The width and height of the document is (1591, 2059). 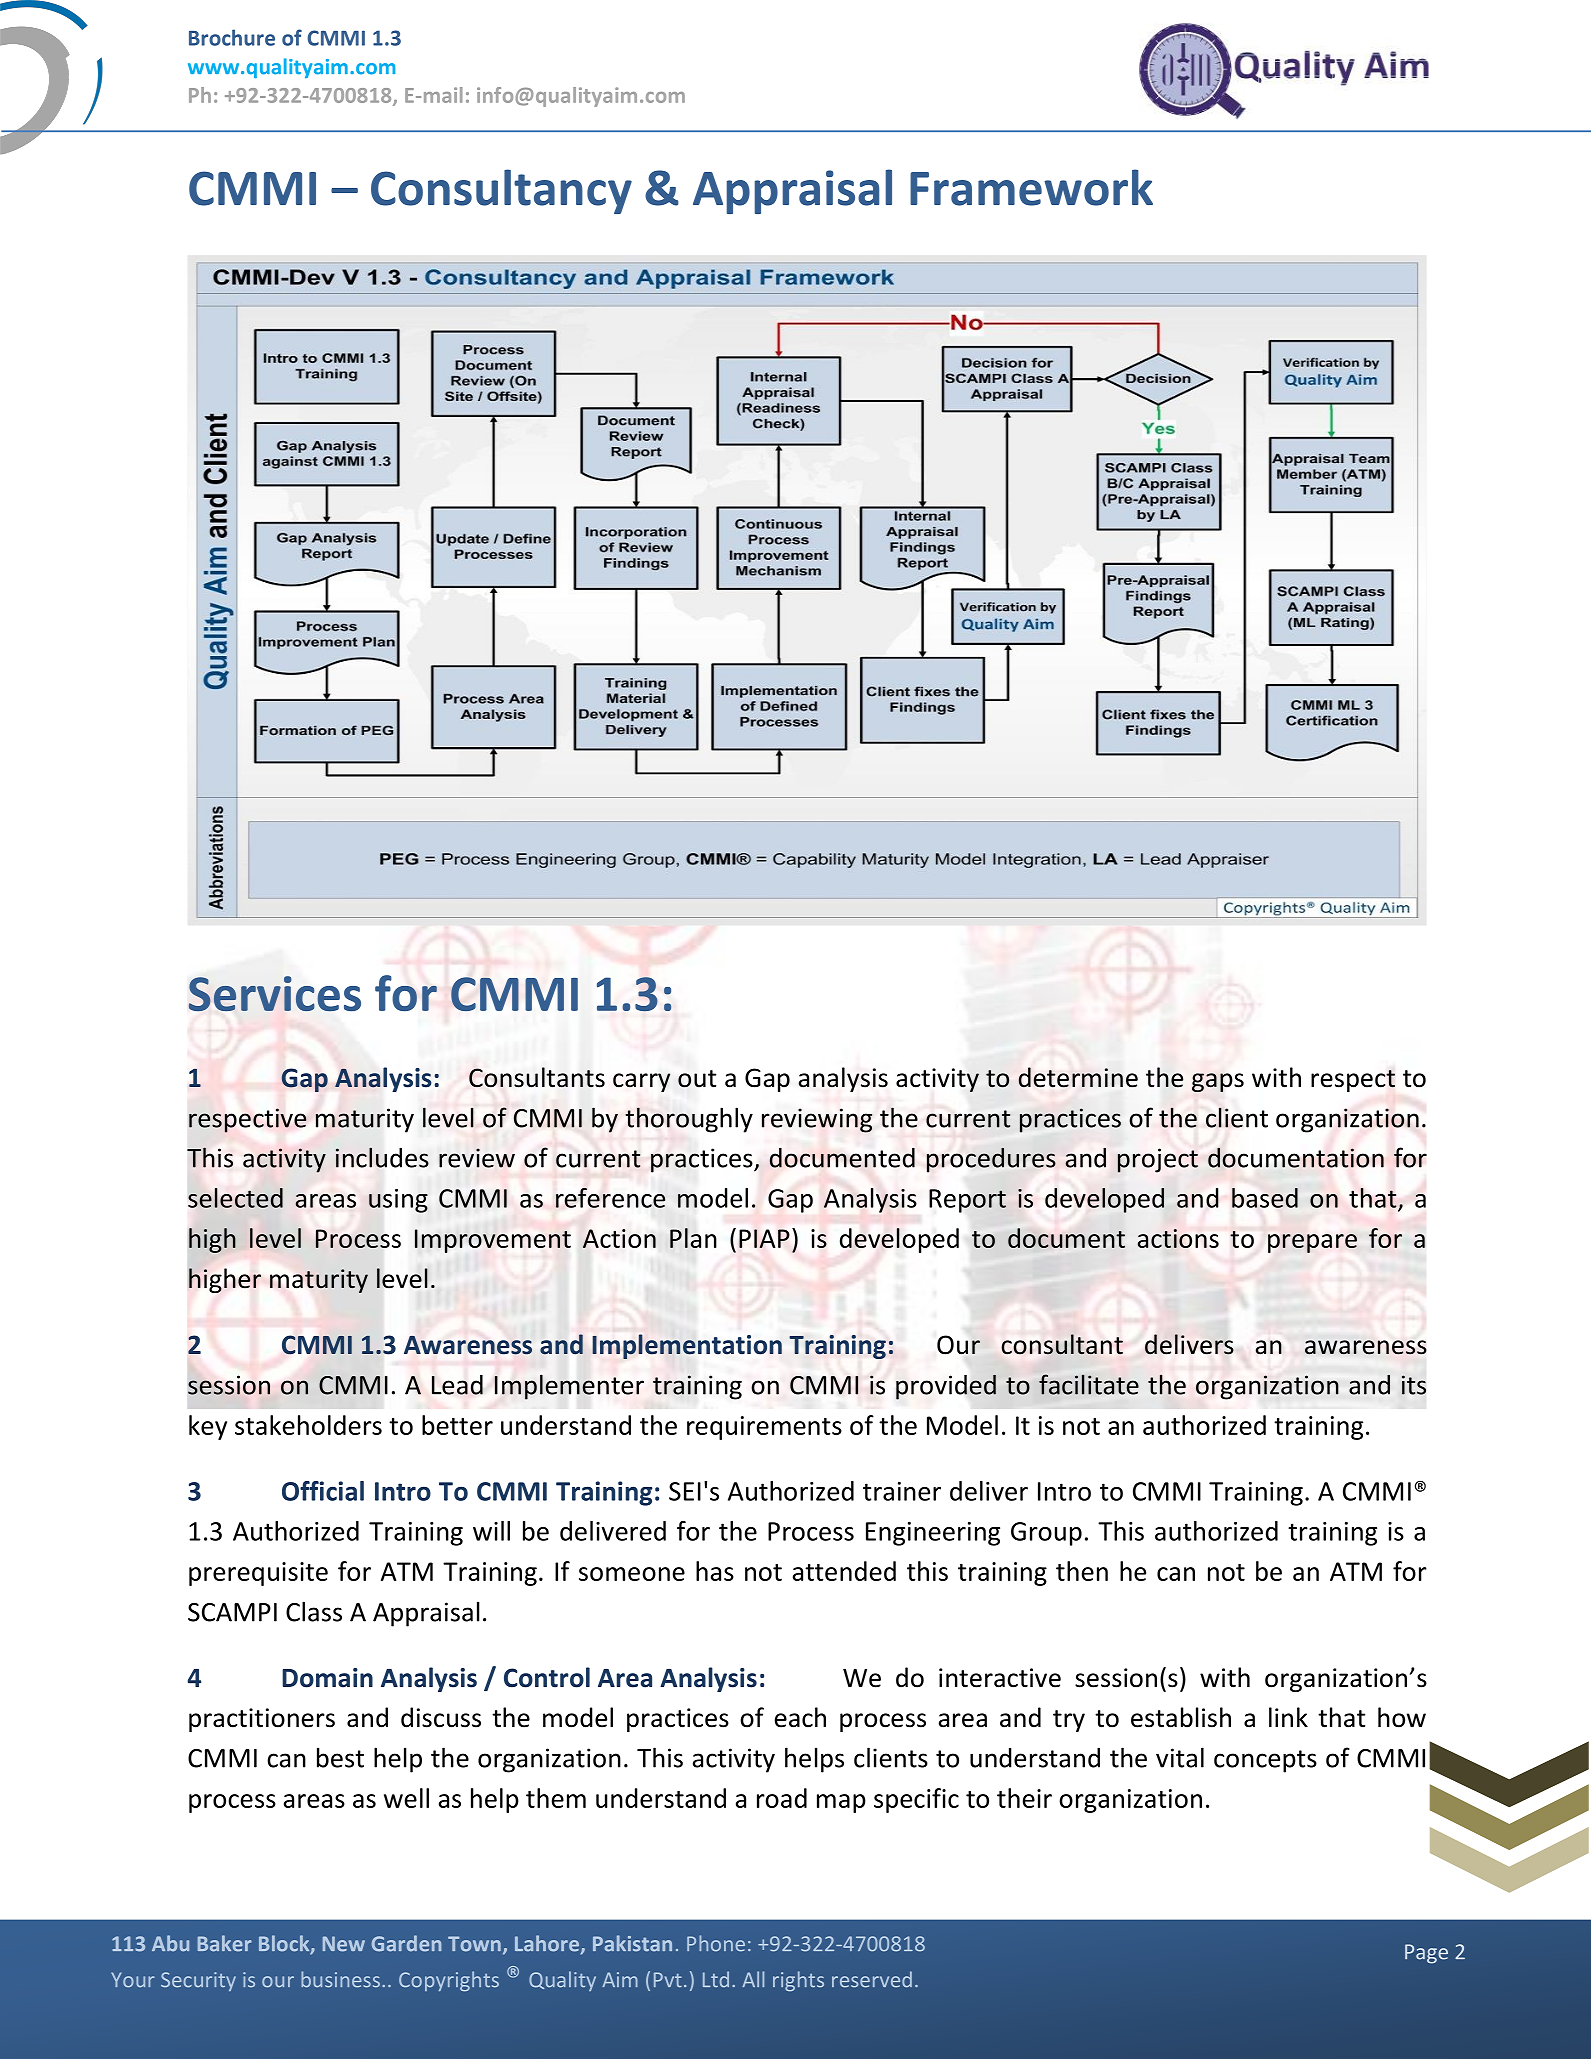 What do you see at coordinates (697, 1079) in the document?
I see `out` at bounding box center [697, 1079].
